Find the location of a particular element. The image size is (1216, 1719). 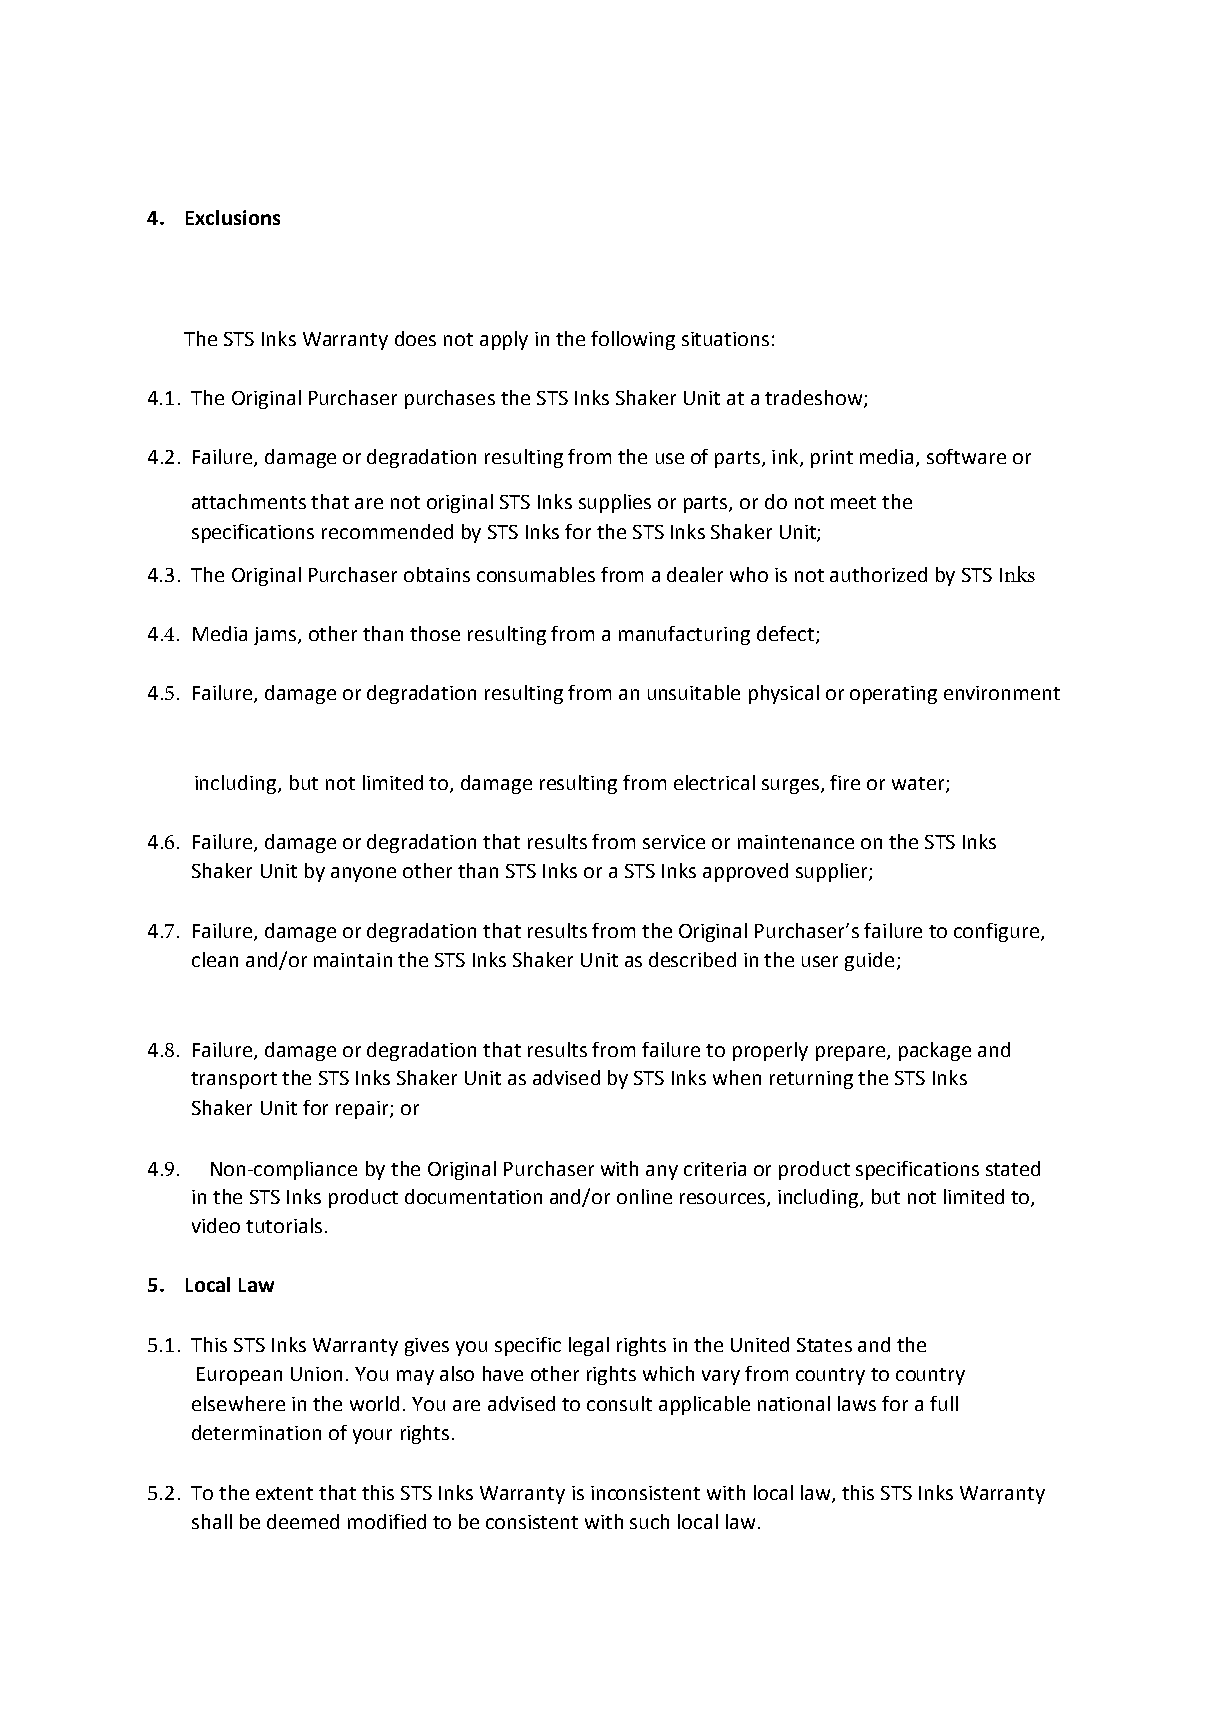

anyone is located at coordinates (363, 874).
